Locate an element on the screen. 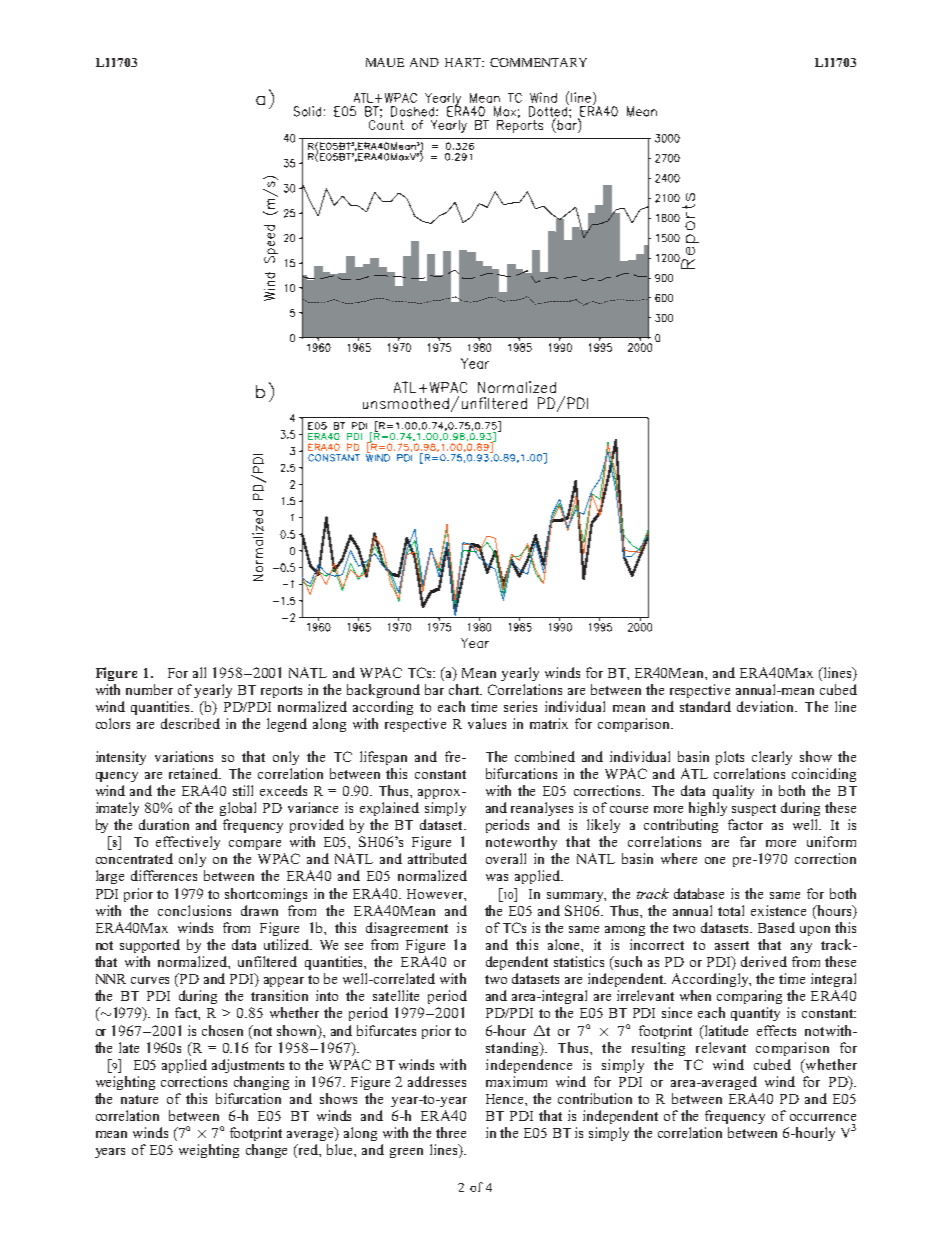 This screenshot has height=1233, width=952. three is located at coordinates (451, 1132).
